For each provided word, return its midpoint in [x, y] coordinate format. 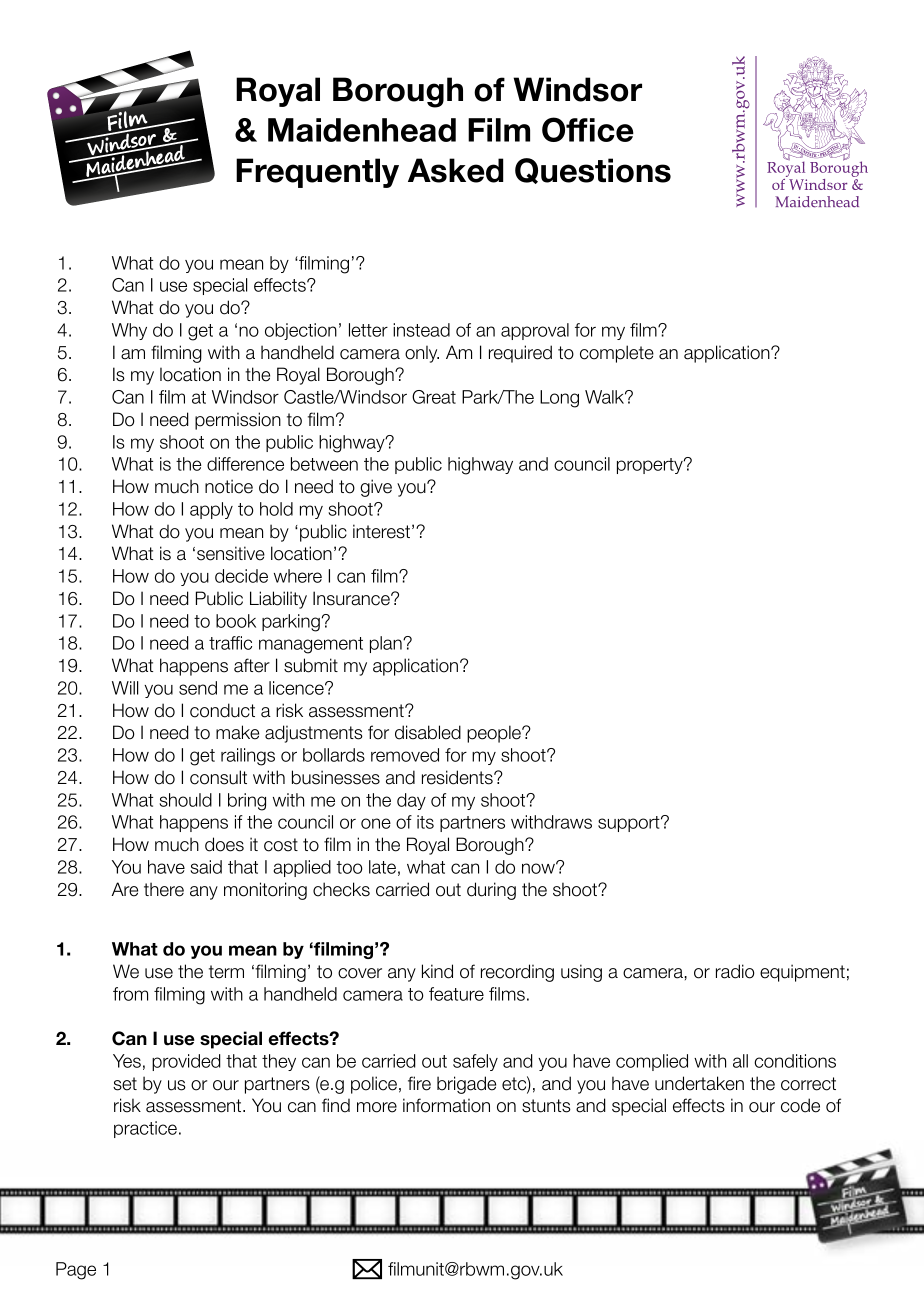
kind [437, 971]
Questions [593, 171]
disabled [428, 732]
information [446, 1105]
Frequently [317, 173]
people [495, 734]
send [198, 688]
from [130, 994]
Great [434, 397]
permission [238, 421]
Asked [455, 170]
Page [76, 1271]
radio [735, 971]
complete [617, 354]
